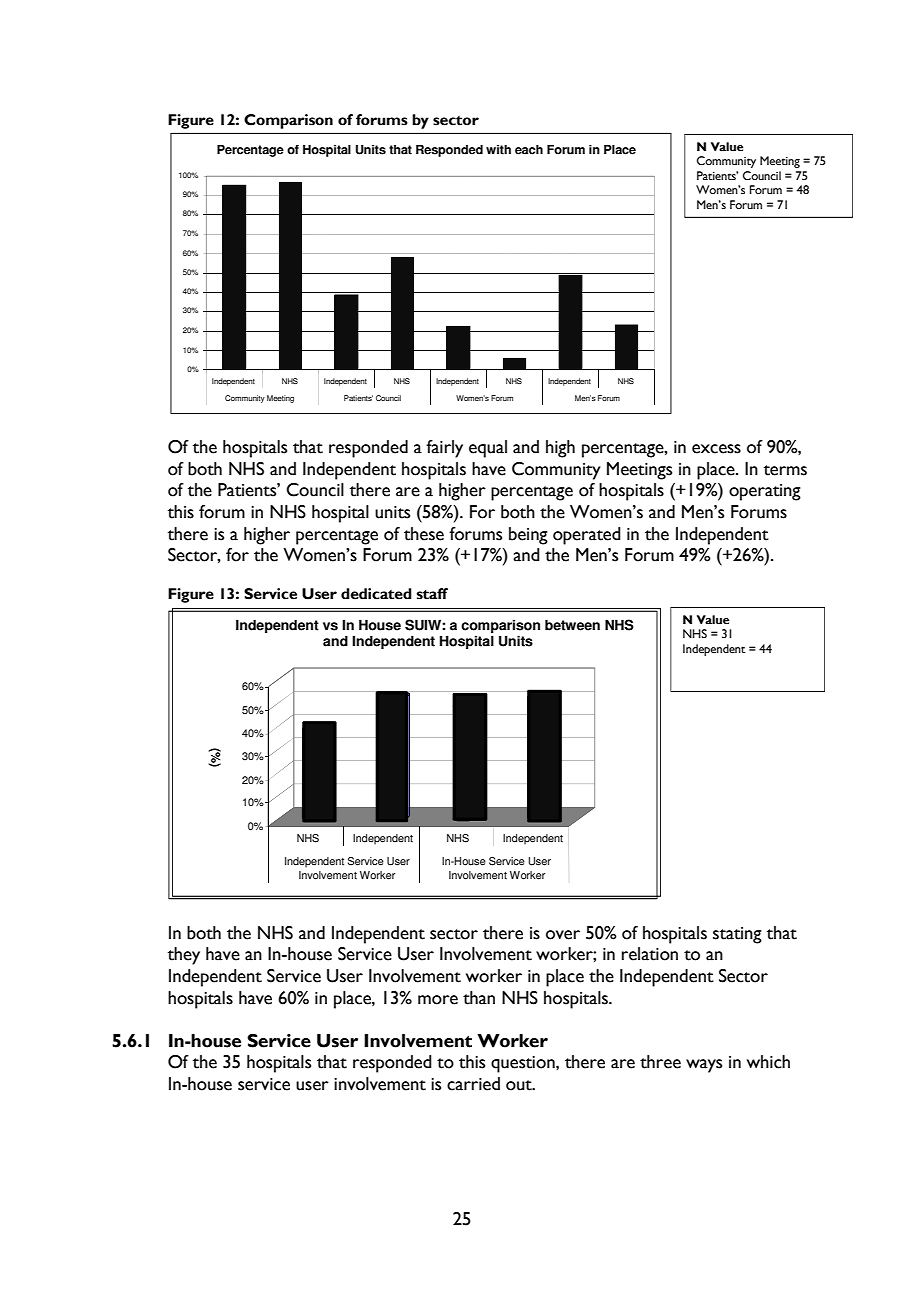 Image resolution: width=924 pixels, height=1308 pixels. Describe the element at coordinates (498, 150) in the page. I see `with` at that location.
